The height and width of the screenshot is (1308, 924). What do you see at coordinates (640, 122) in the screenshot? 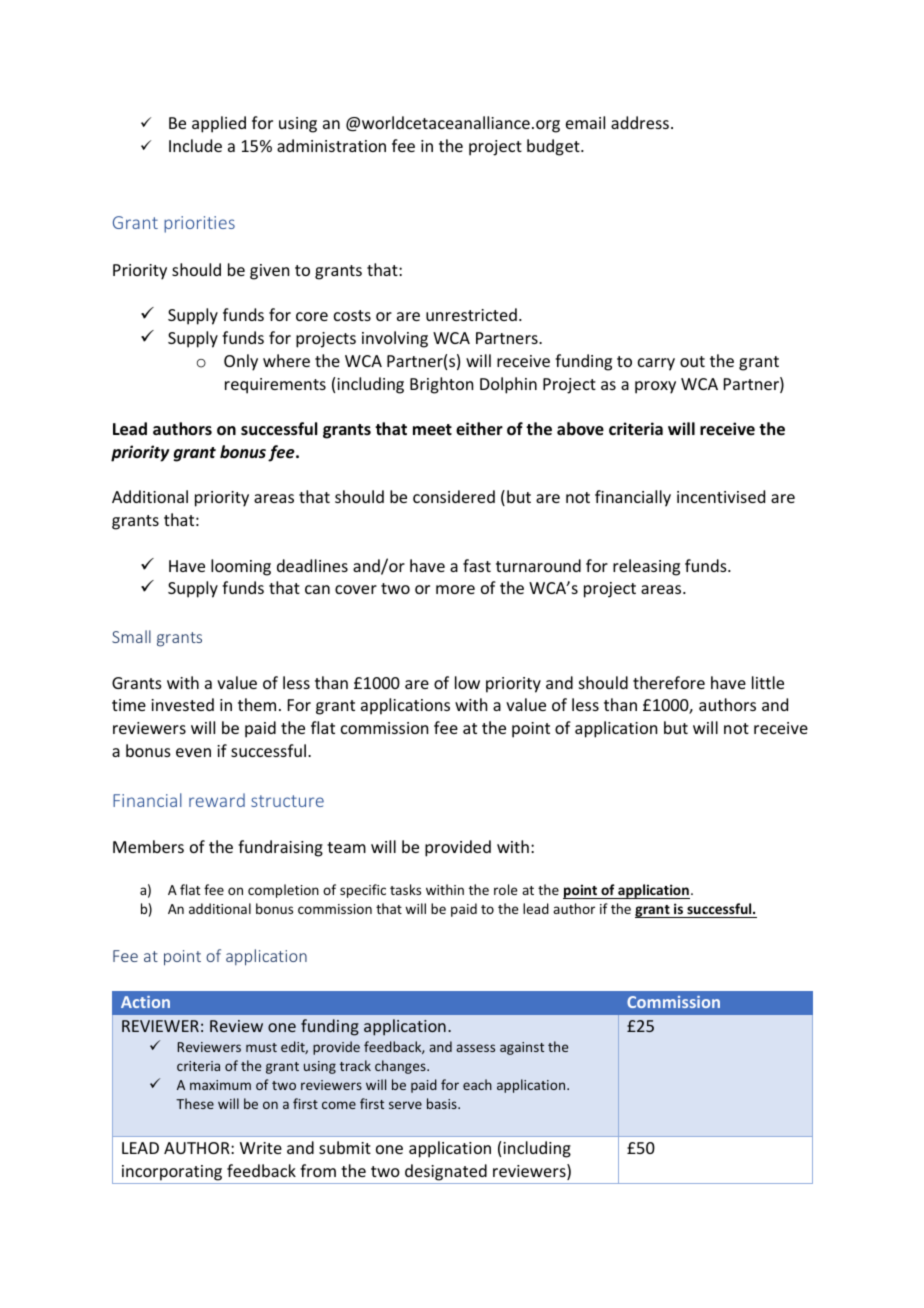
I see `address` at bounding box center [640, 122].
